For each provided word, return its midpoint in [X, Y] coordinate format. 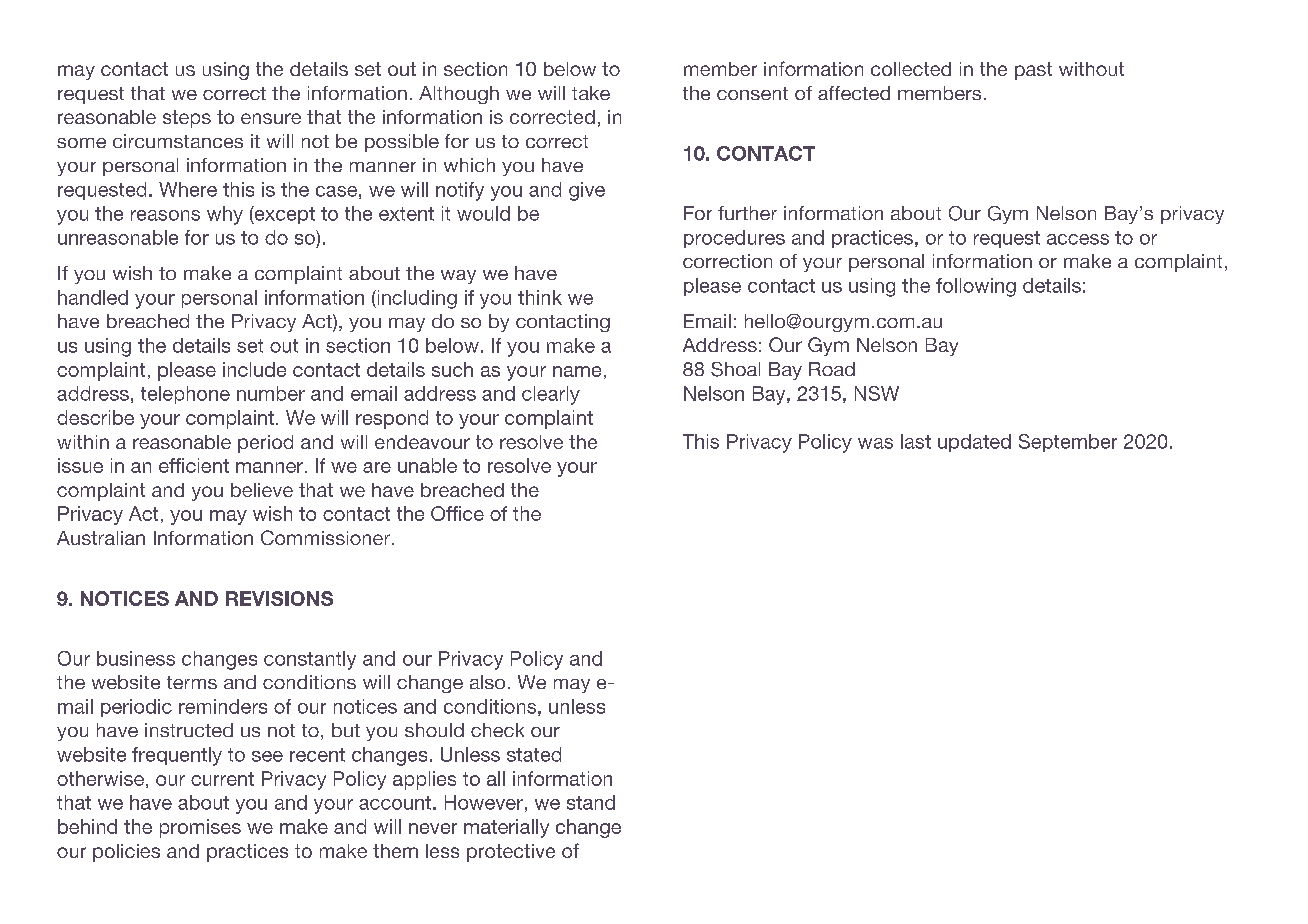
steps [187, 119]
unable [427, 465]
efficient [194, 465]
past [1033, 71]
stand [591, 802]
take [591, 93]
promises [200, 828]
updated [974, 443]
